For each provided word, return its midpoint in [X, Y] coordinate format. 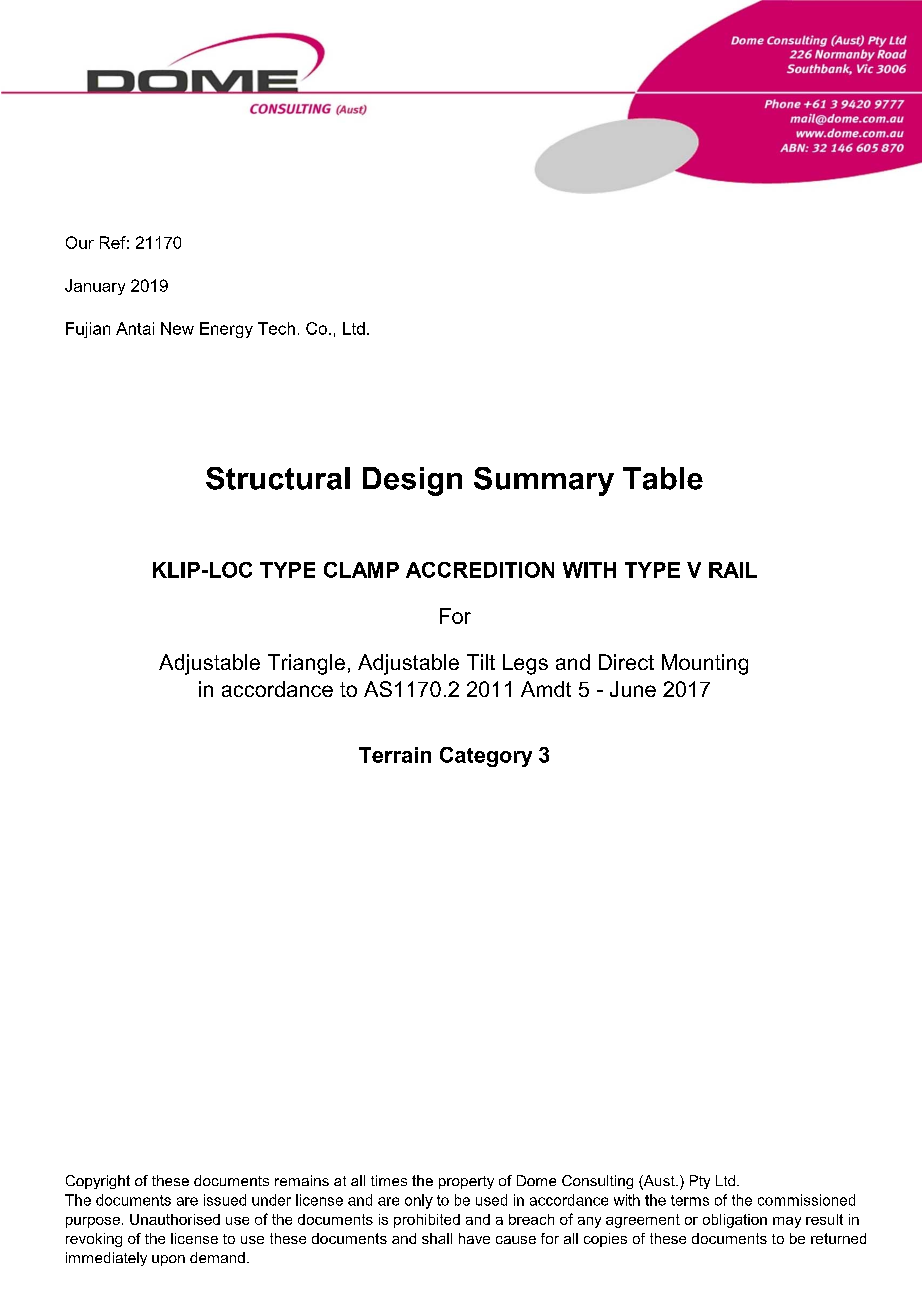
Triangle [306, 664]
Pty [700, 1182]
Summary [544, 481]
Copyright [98, 1182]
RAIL [733, 570]
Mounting [705, 664]
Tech [276, 328]
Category [486, 757]
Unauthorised [175, 1219]
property [466, 1182]
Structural [278, 478]
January [95, 287]
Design [412, 481]
